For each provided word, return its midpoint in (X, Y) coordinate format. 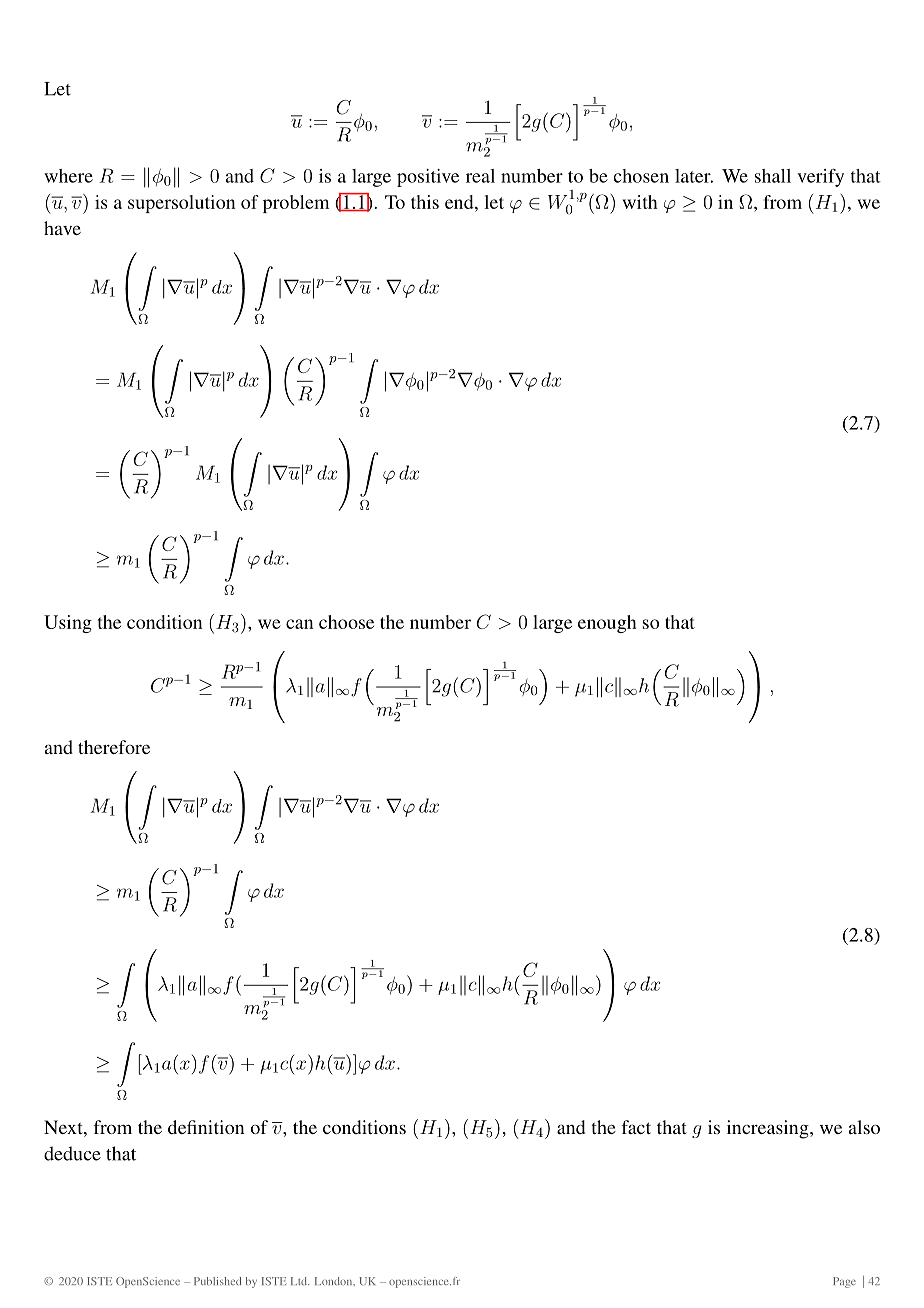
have (62, 228)
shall (773, 176)
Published (217, 1281)
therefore (114, 747)
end (460, 202)
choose (346, 622)
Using (68, 624)
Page (844, 1282)
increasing (769, 1129)
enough (607, 624)
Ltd (300, 1281)
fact (636, 1127)
